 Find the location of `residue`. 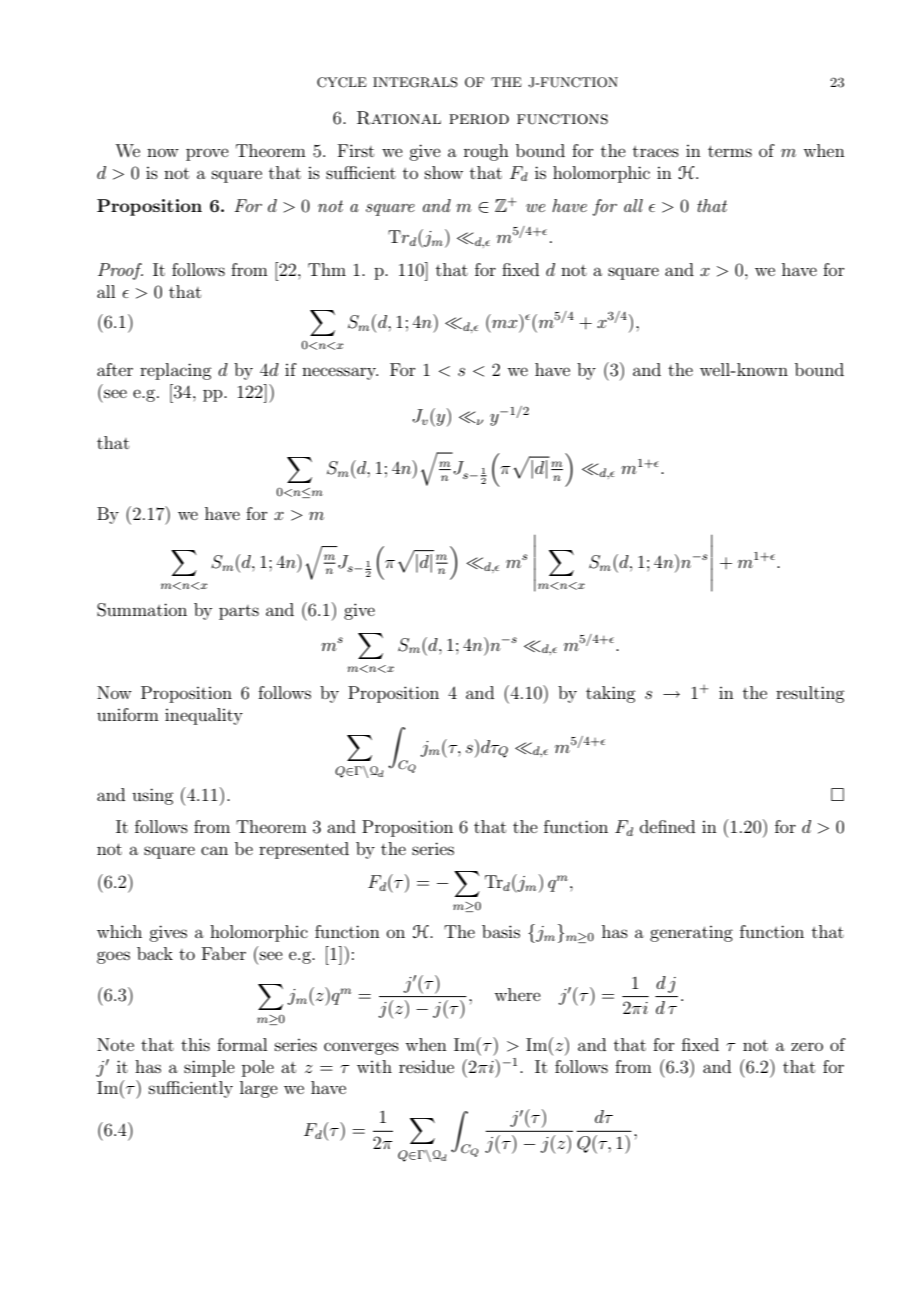

residue is located at coordinates (426, 1066).
